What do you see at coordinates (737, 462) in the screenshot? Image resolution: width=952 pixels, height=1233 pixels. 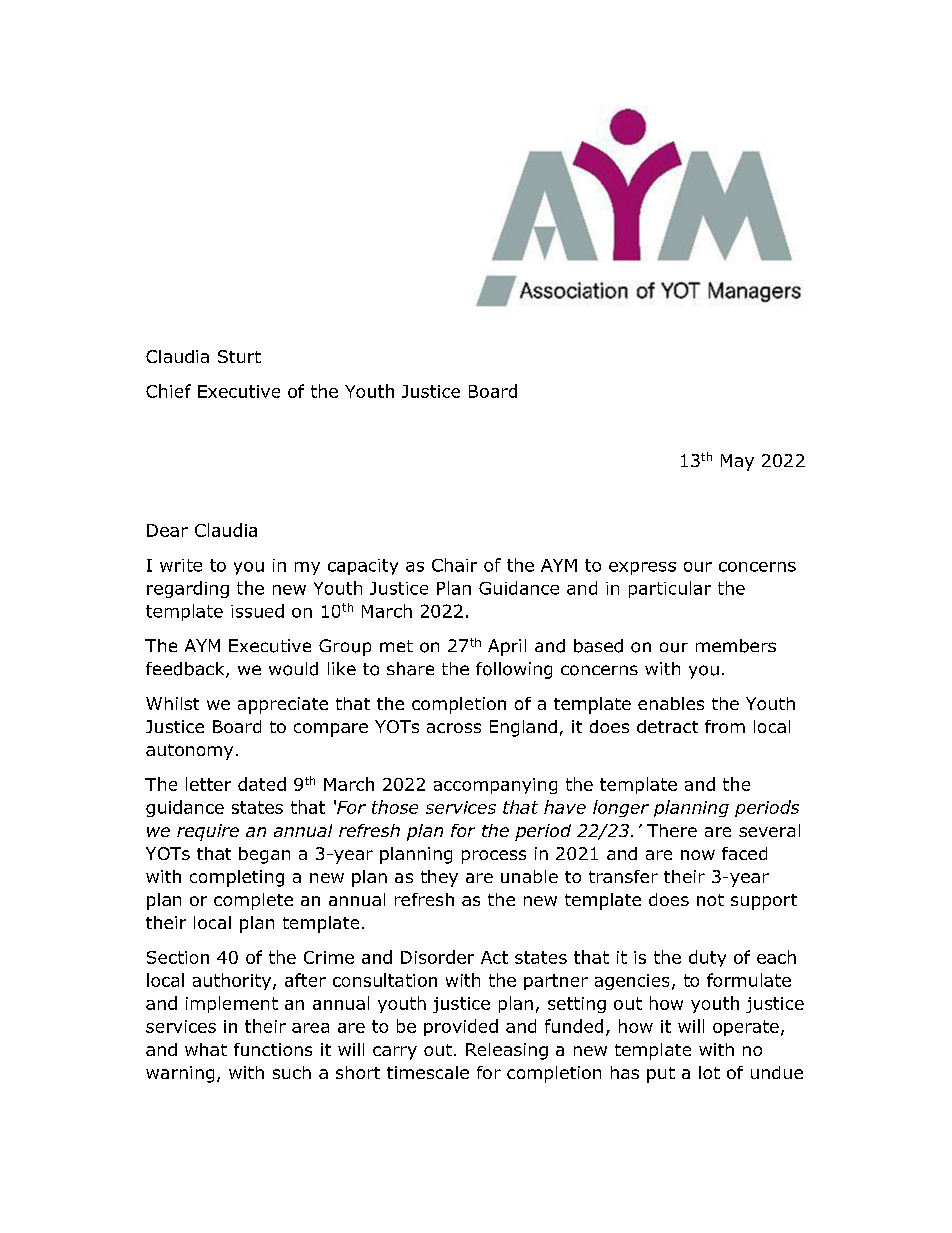 I see `May` at bounding box center [737, 462].
